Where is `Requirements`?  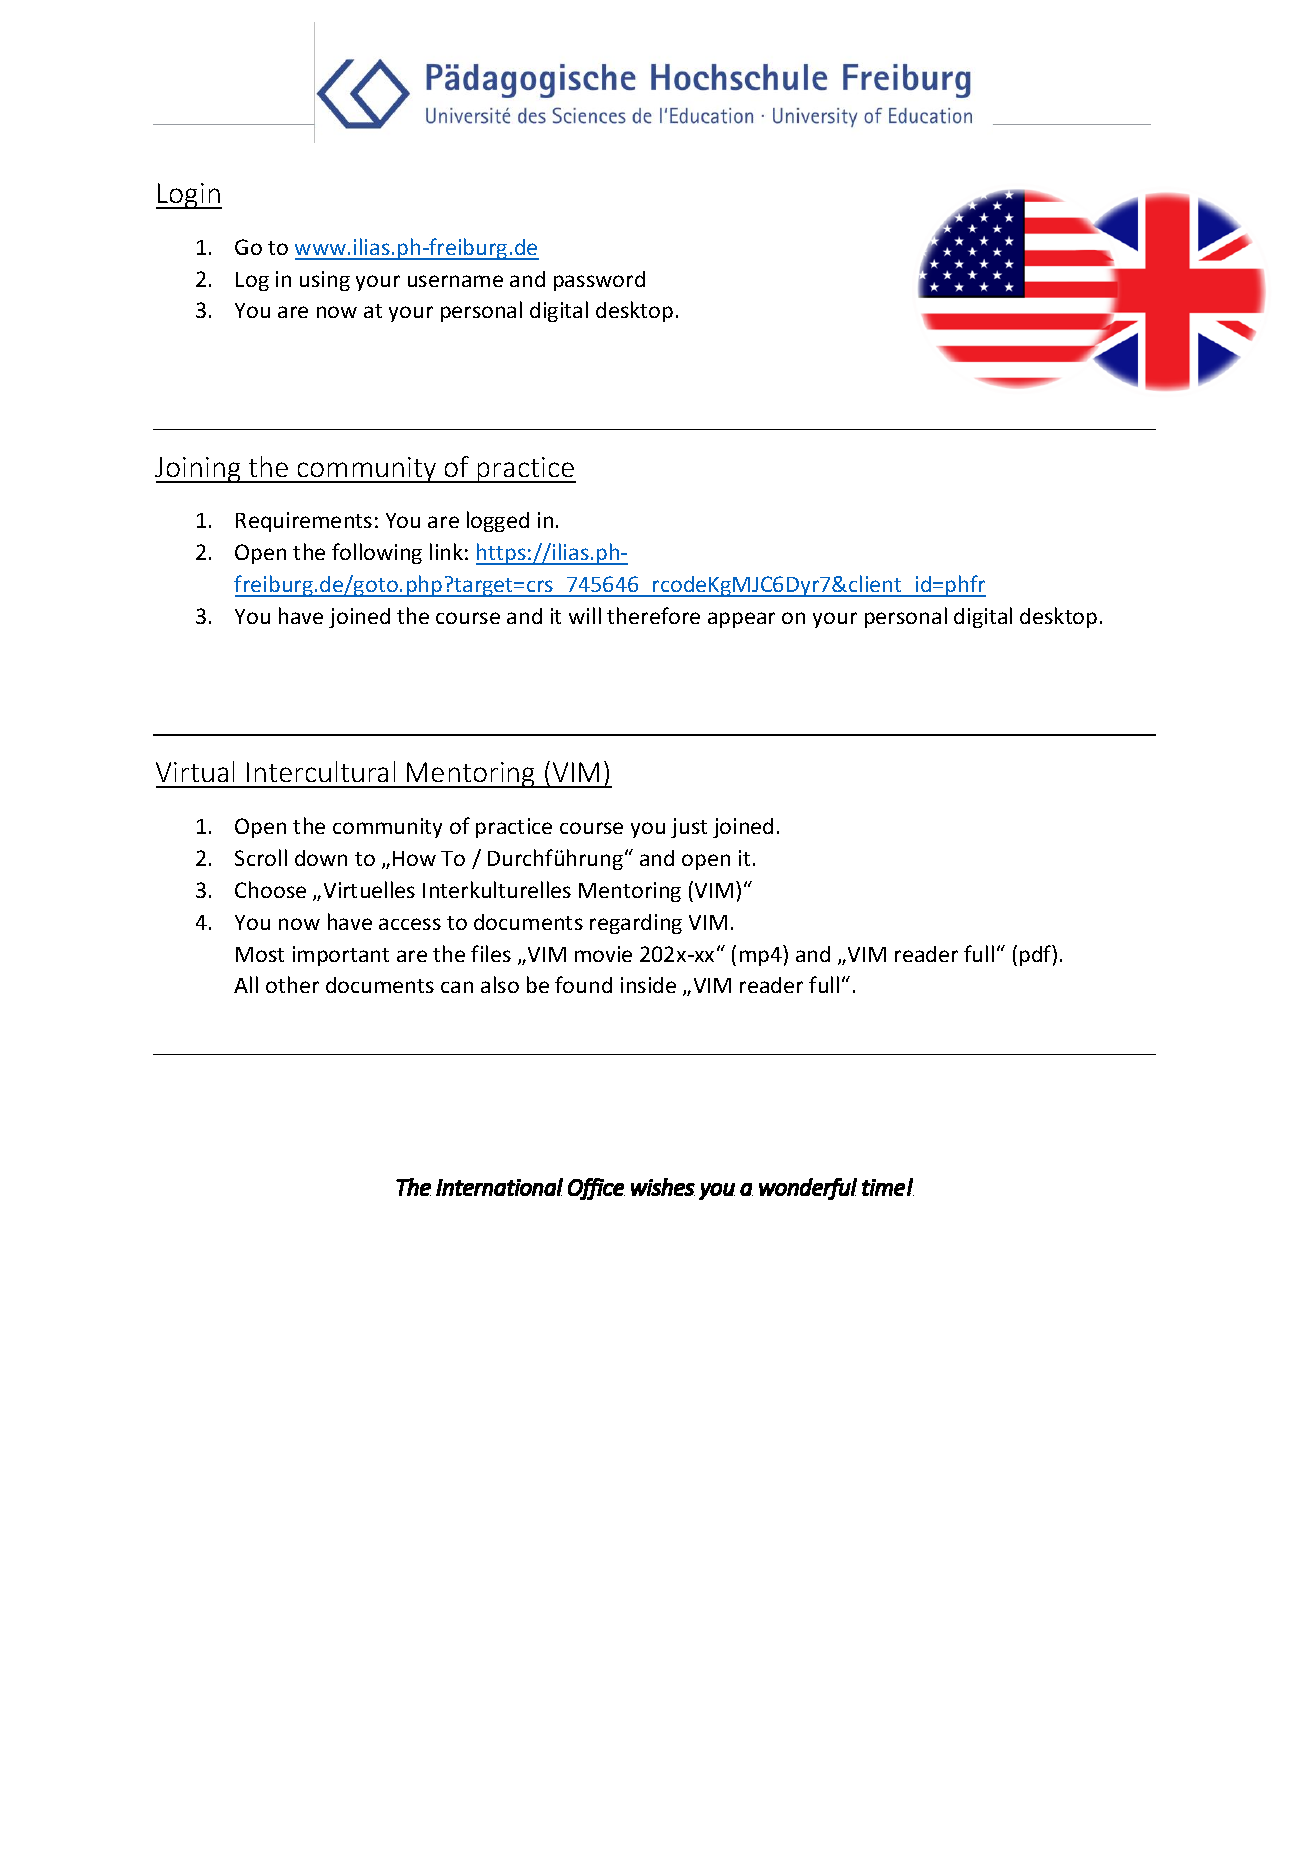
Requirements is located at coordinates (304, 522).
